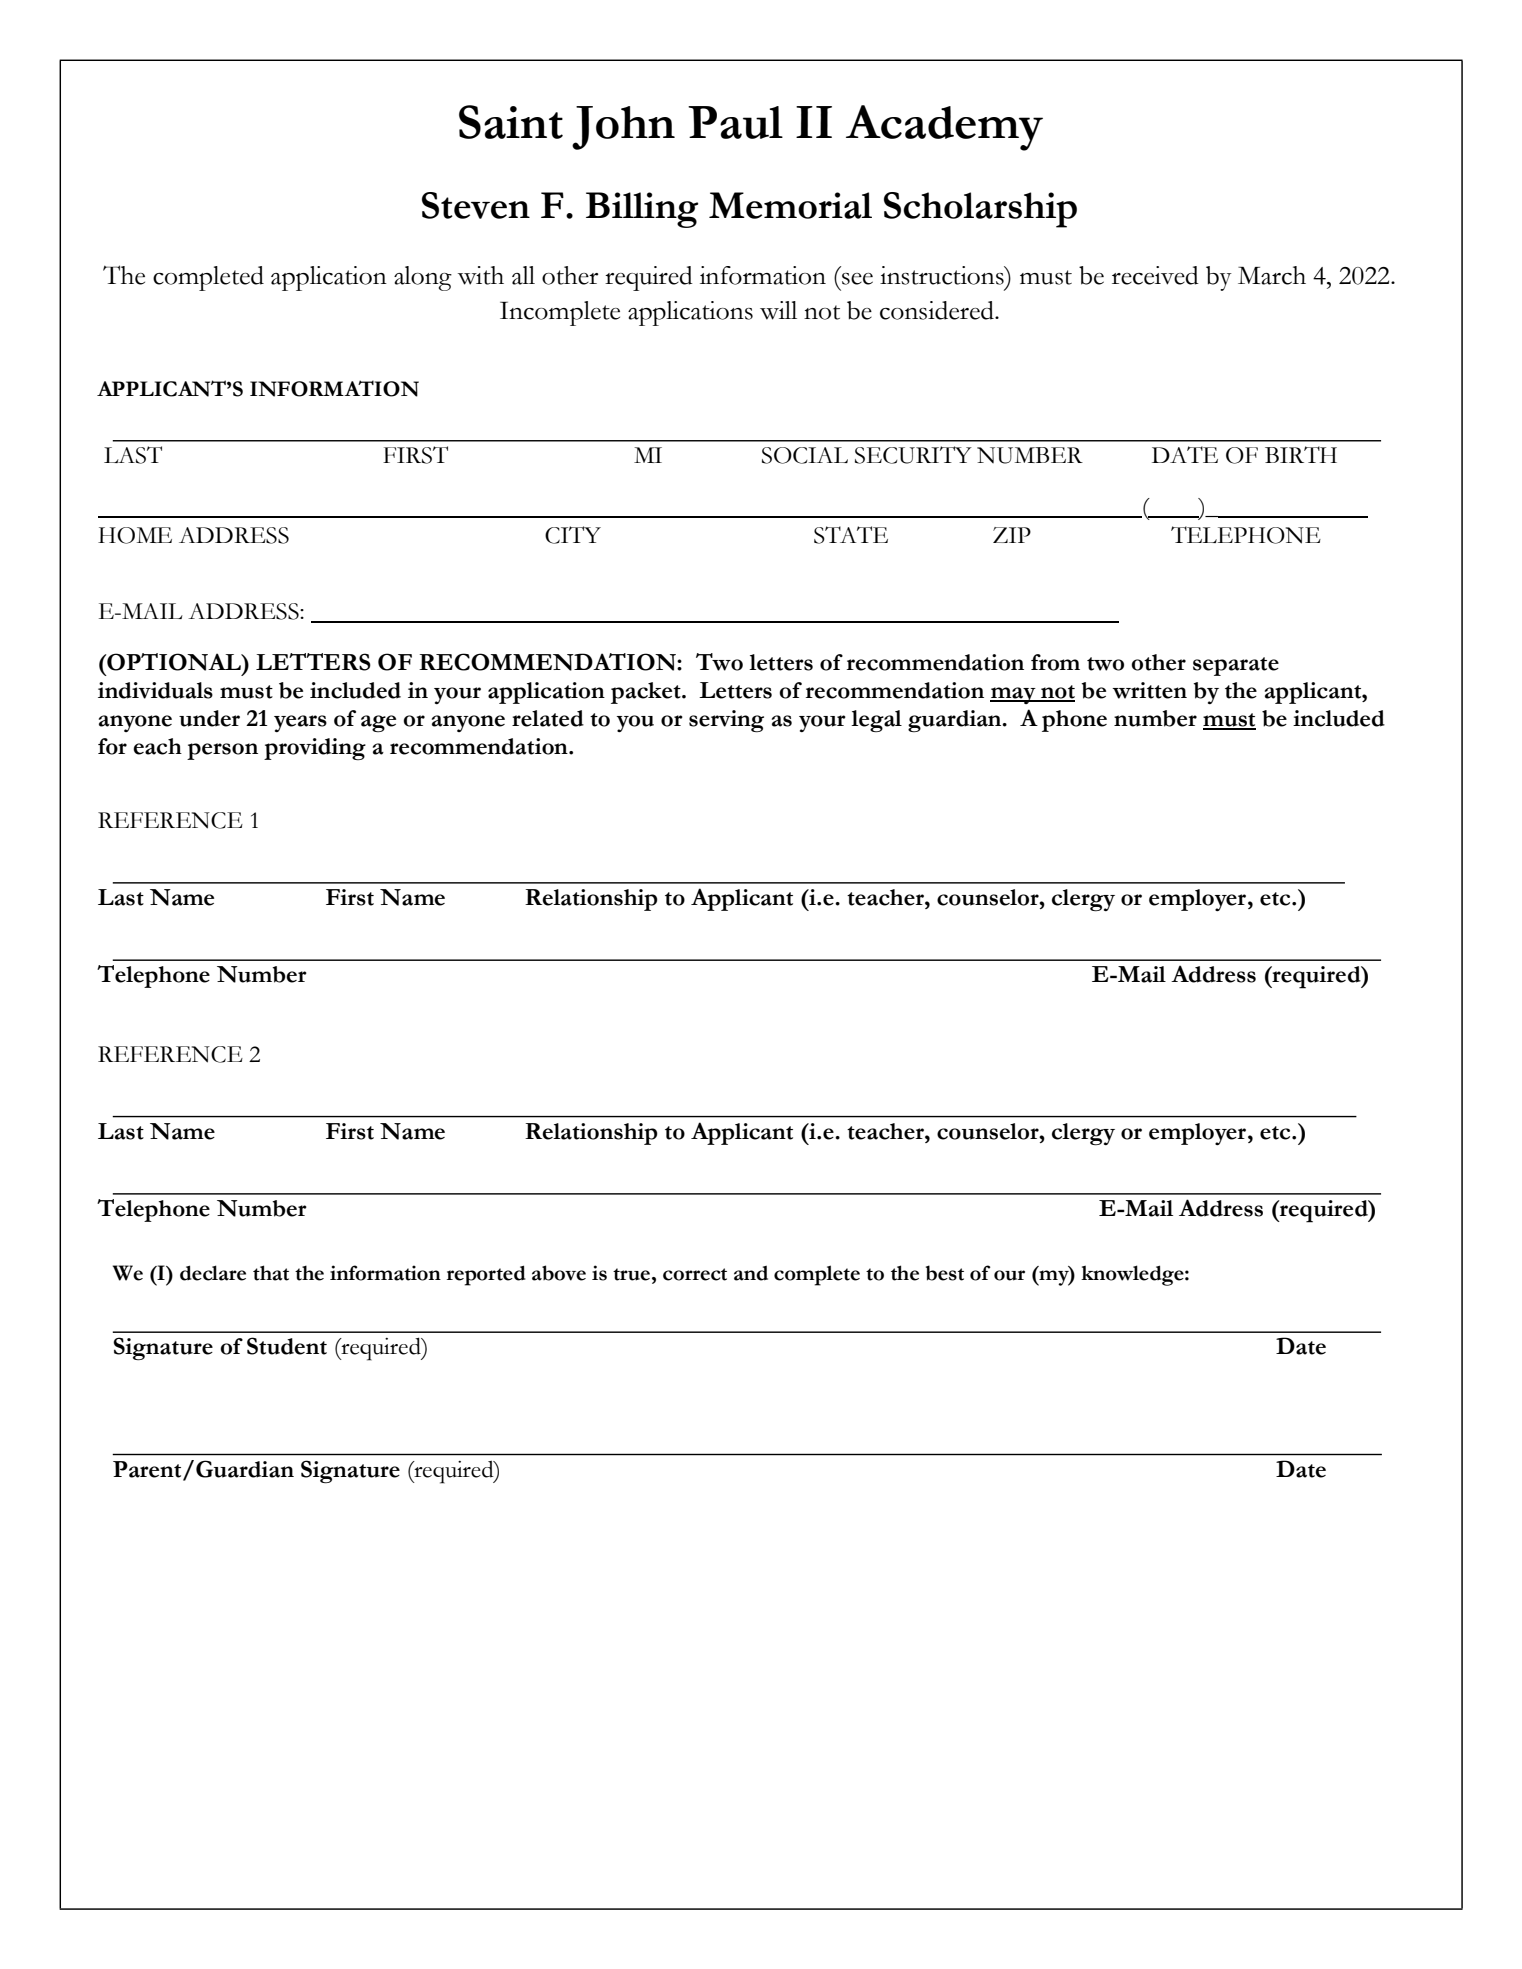  Describe the element at coordinates (695, 1274) in the page. I see `correct` at that location.
